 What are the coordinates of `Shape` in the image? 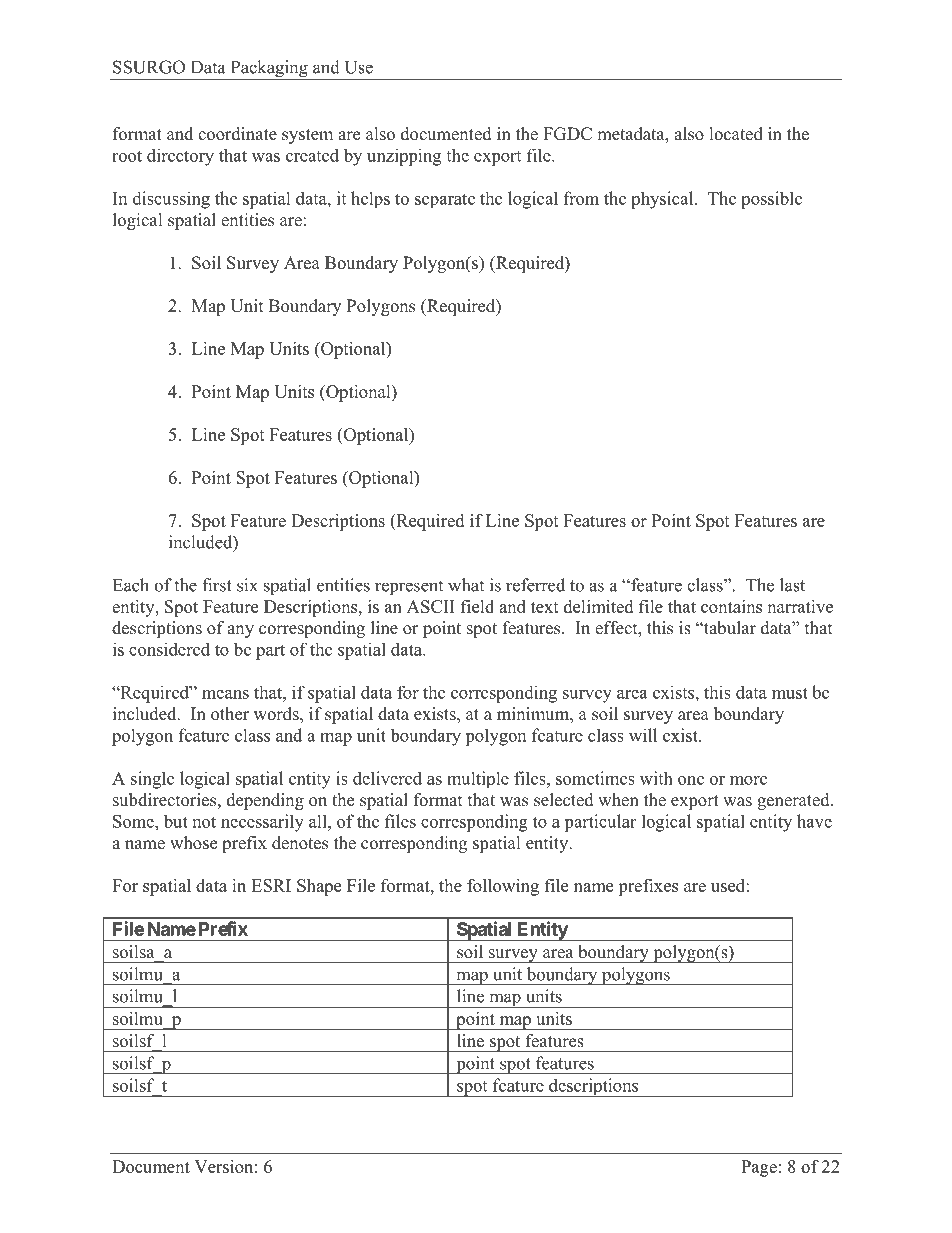 It's located at (319, 887).
